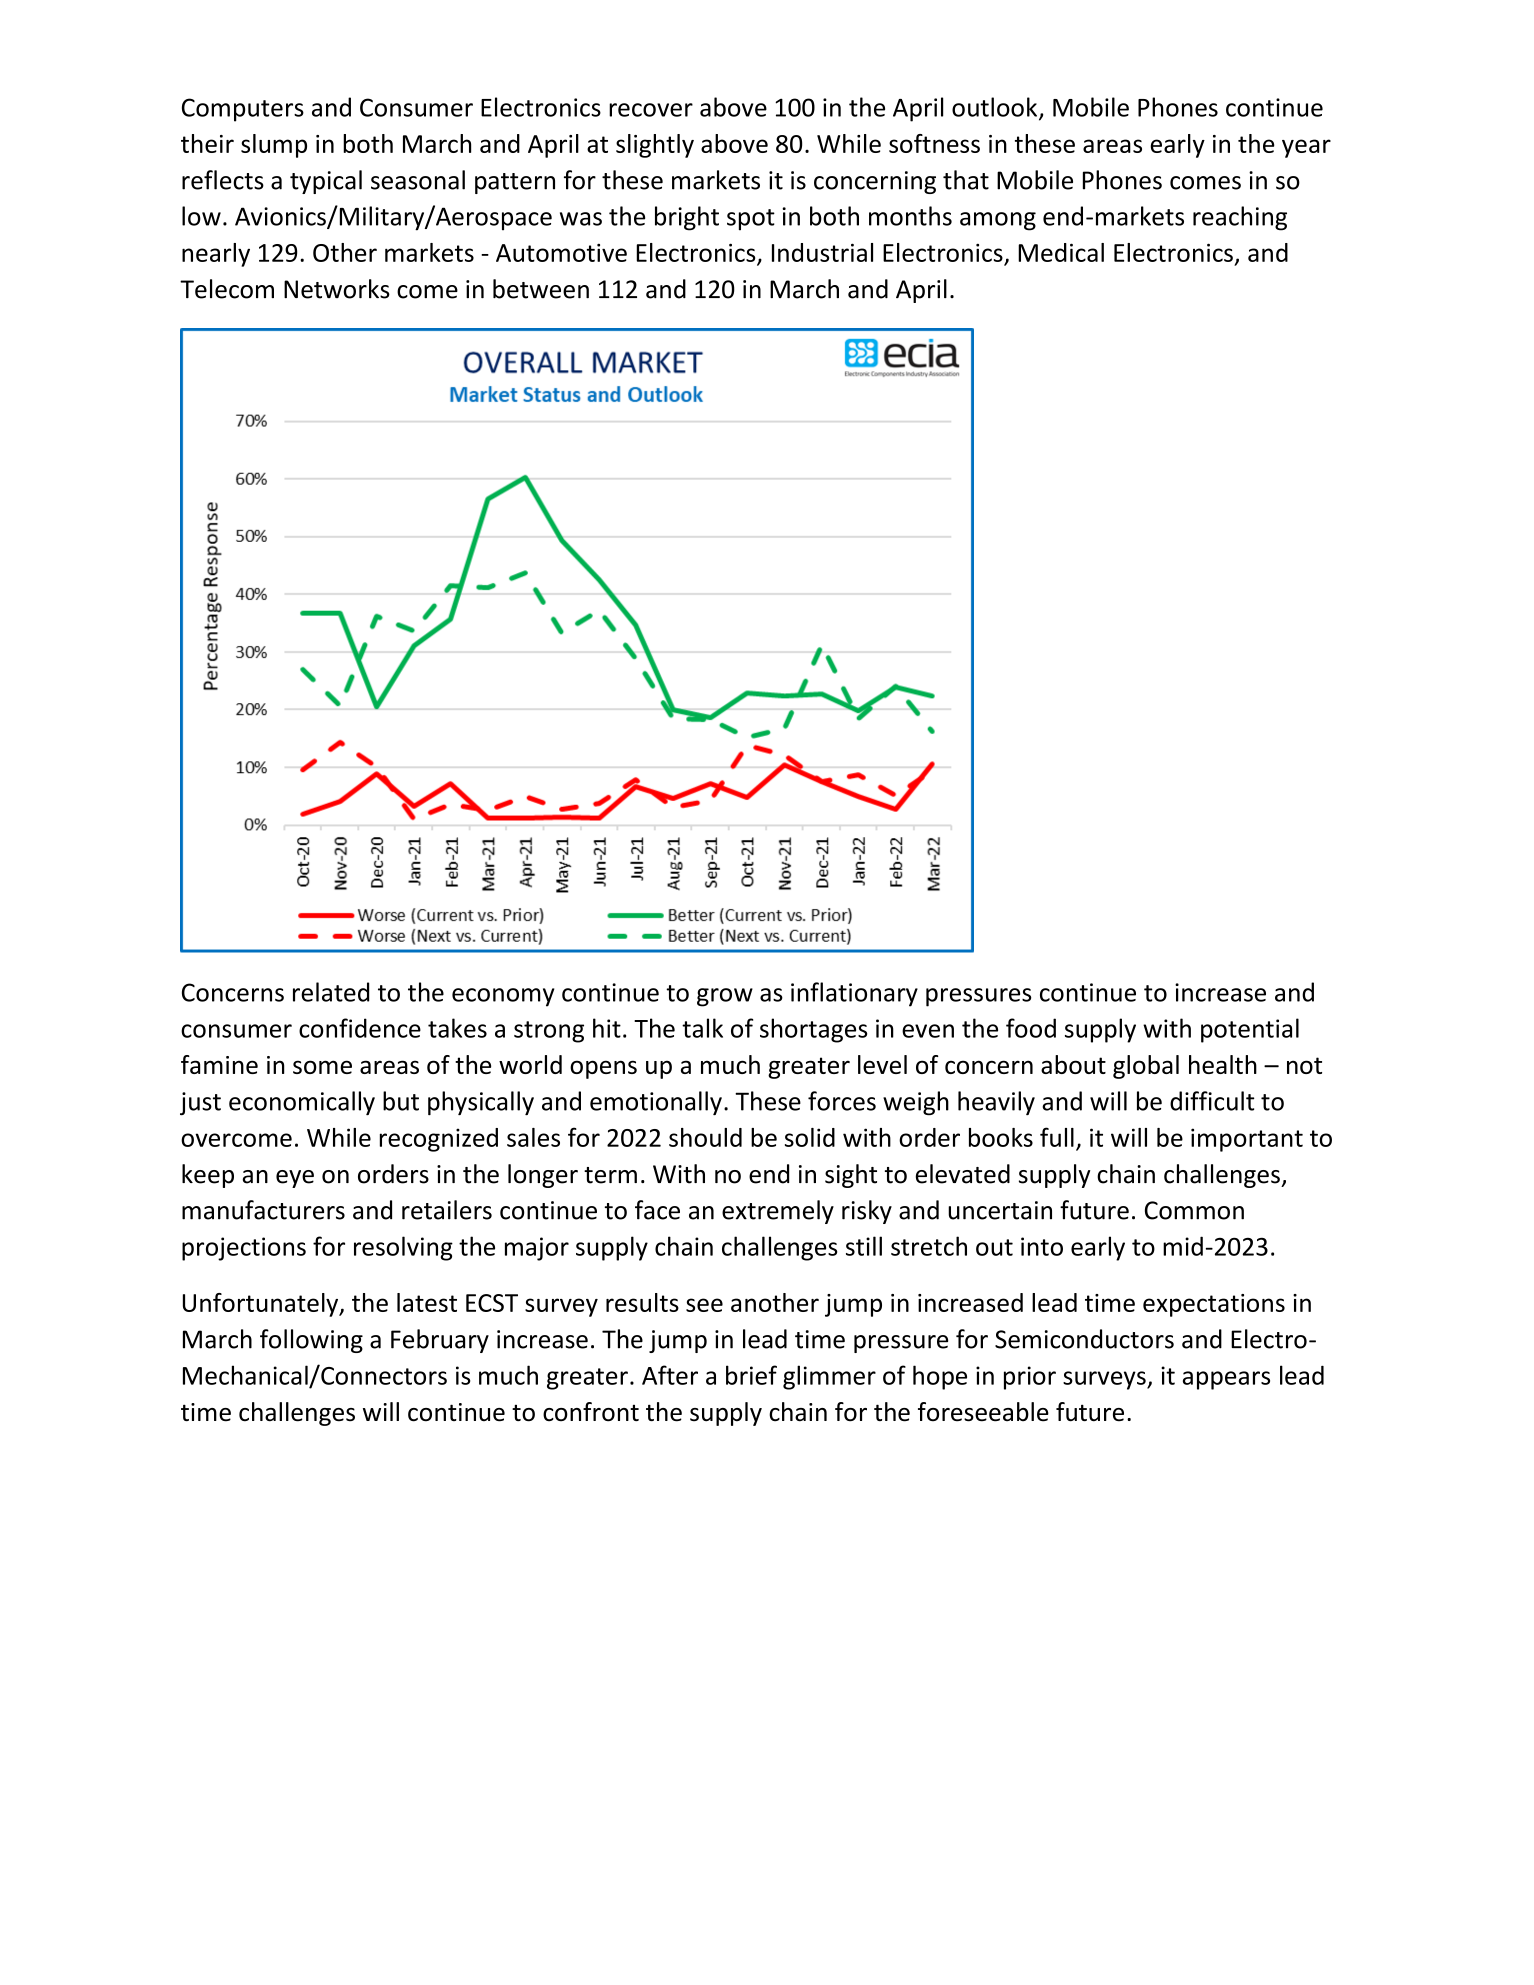 The image size is (1534, 1985). What do you see at coordinates (331, 992) in the screenshot?
I see `related` at bounding box center [331, 992].
